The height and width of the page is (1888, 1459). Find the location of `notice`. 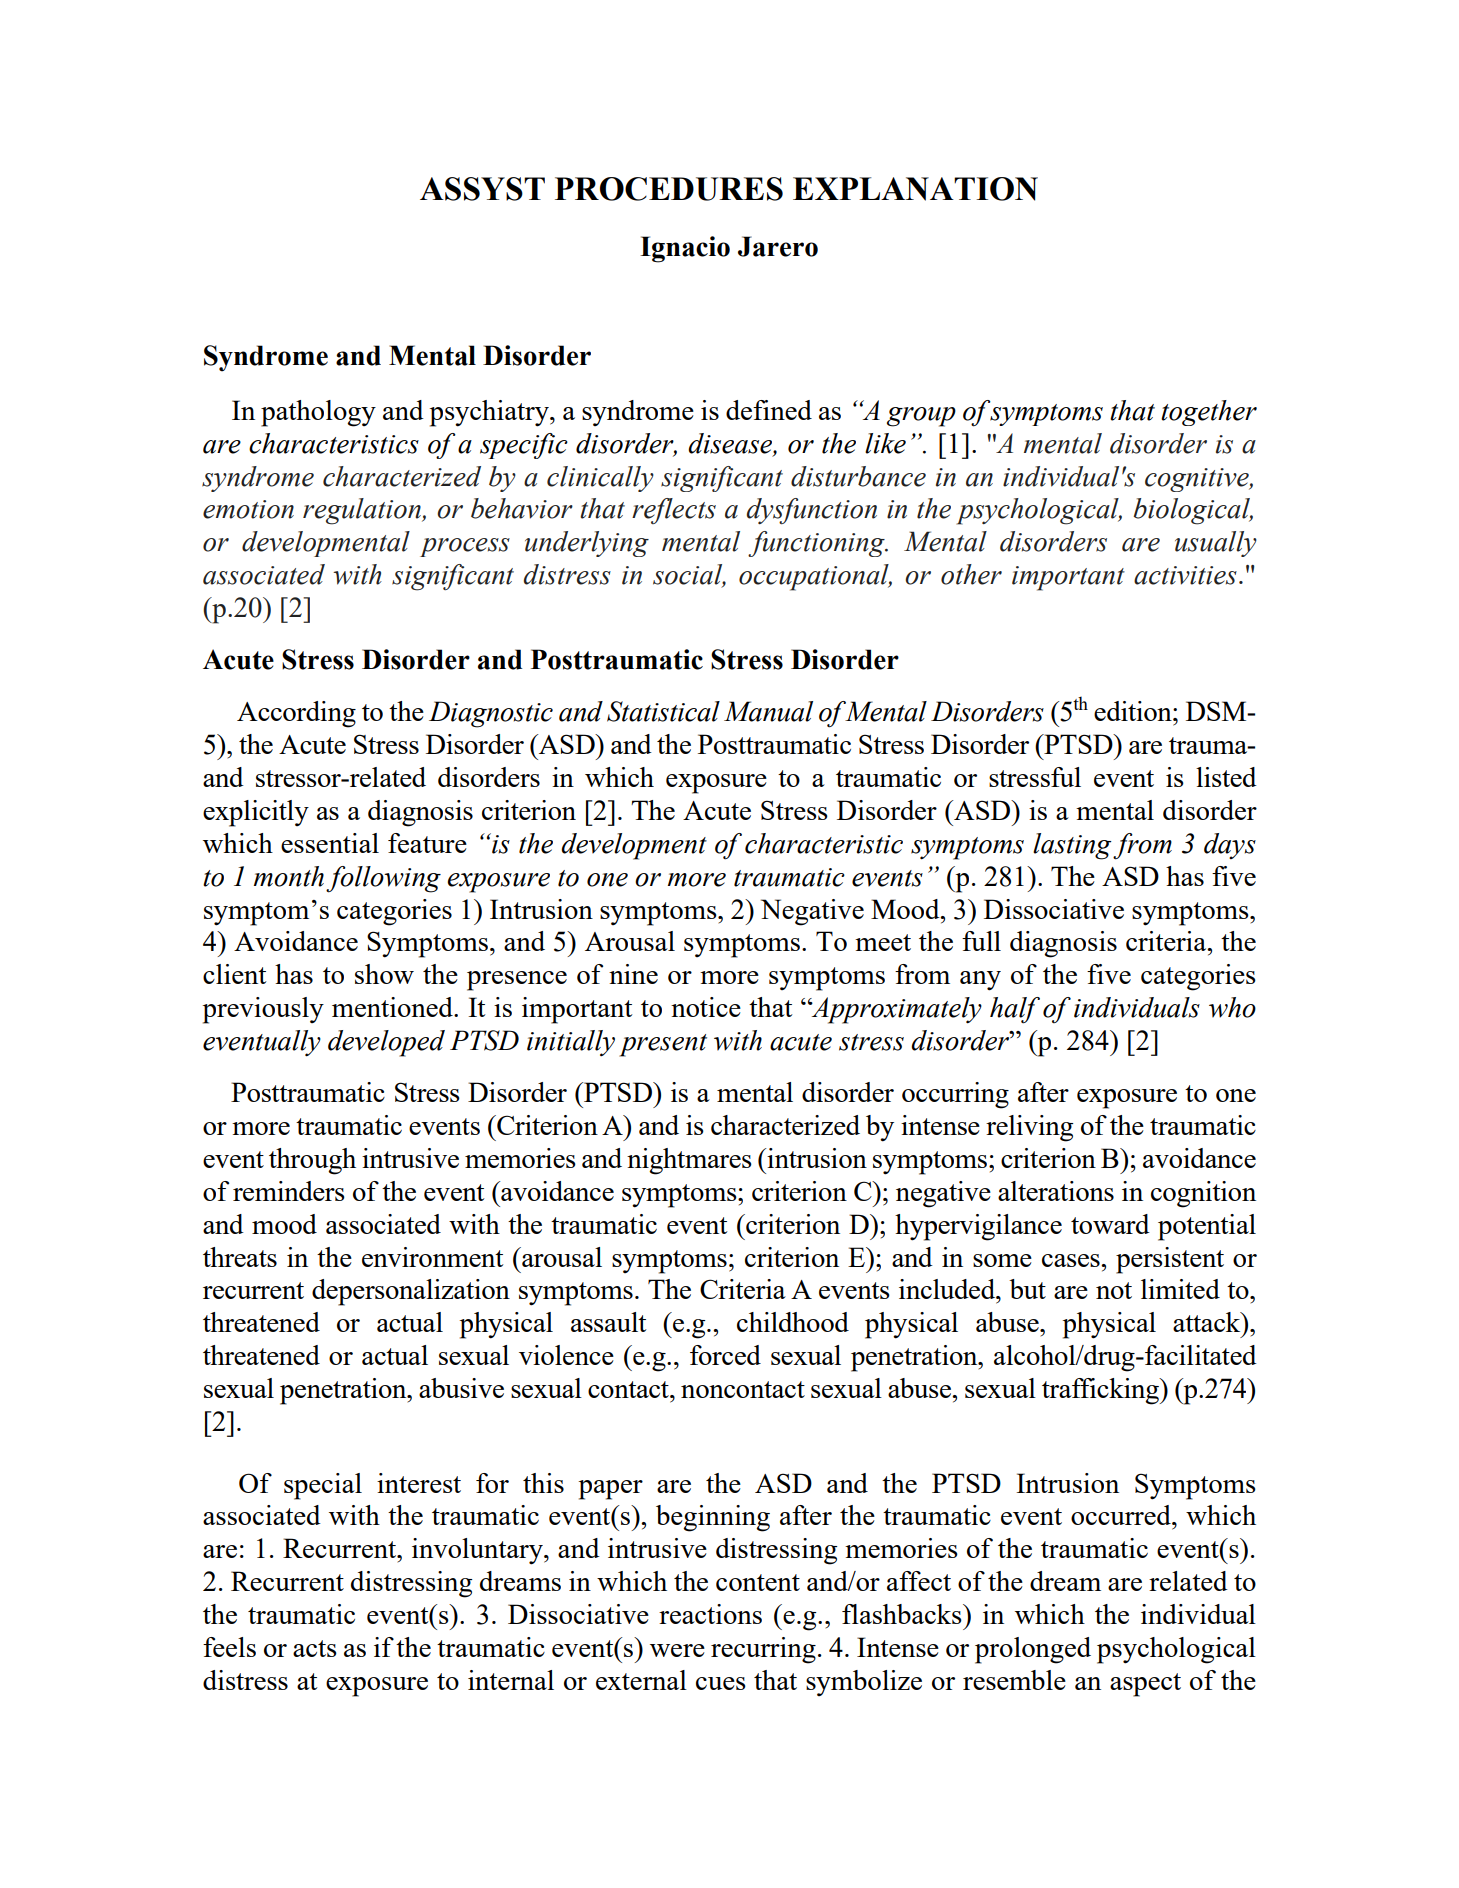

notice is located at coordinates (706, 1007).
